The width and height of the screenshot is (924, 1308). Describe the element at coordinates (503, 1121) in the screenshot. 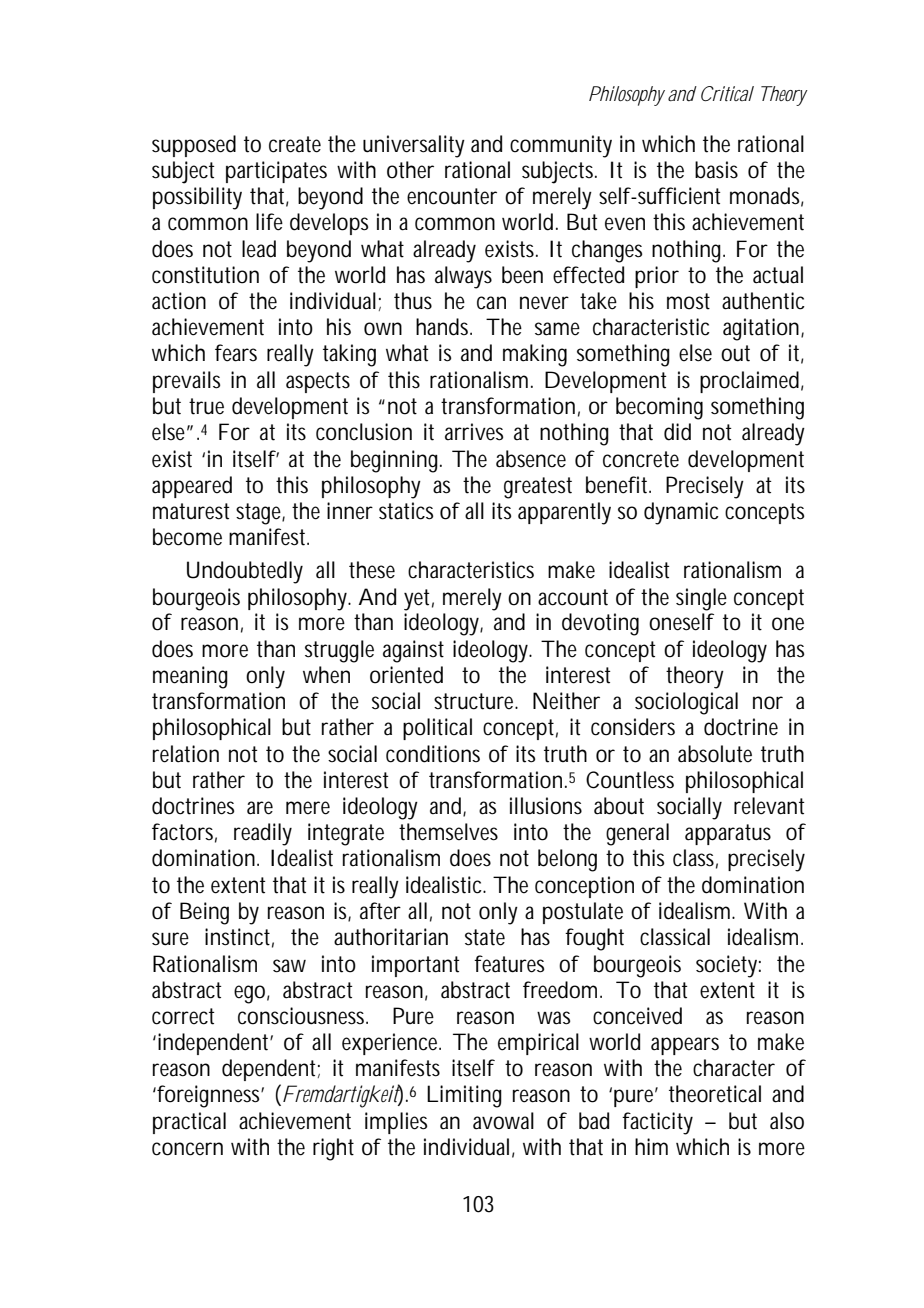

I see `avowal` at that location.
